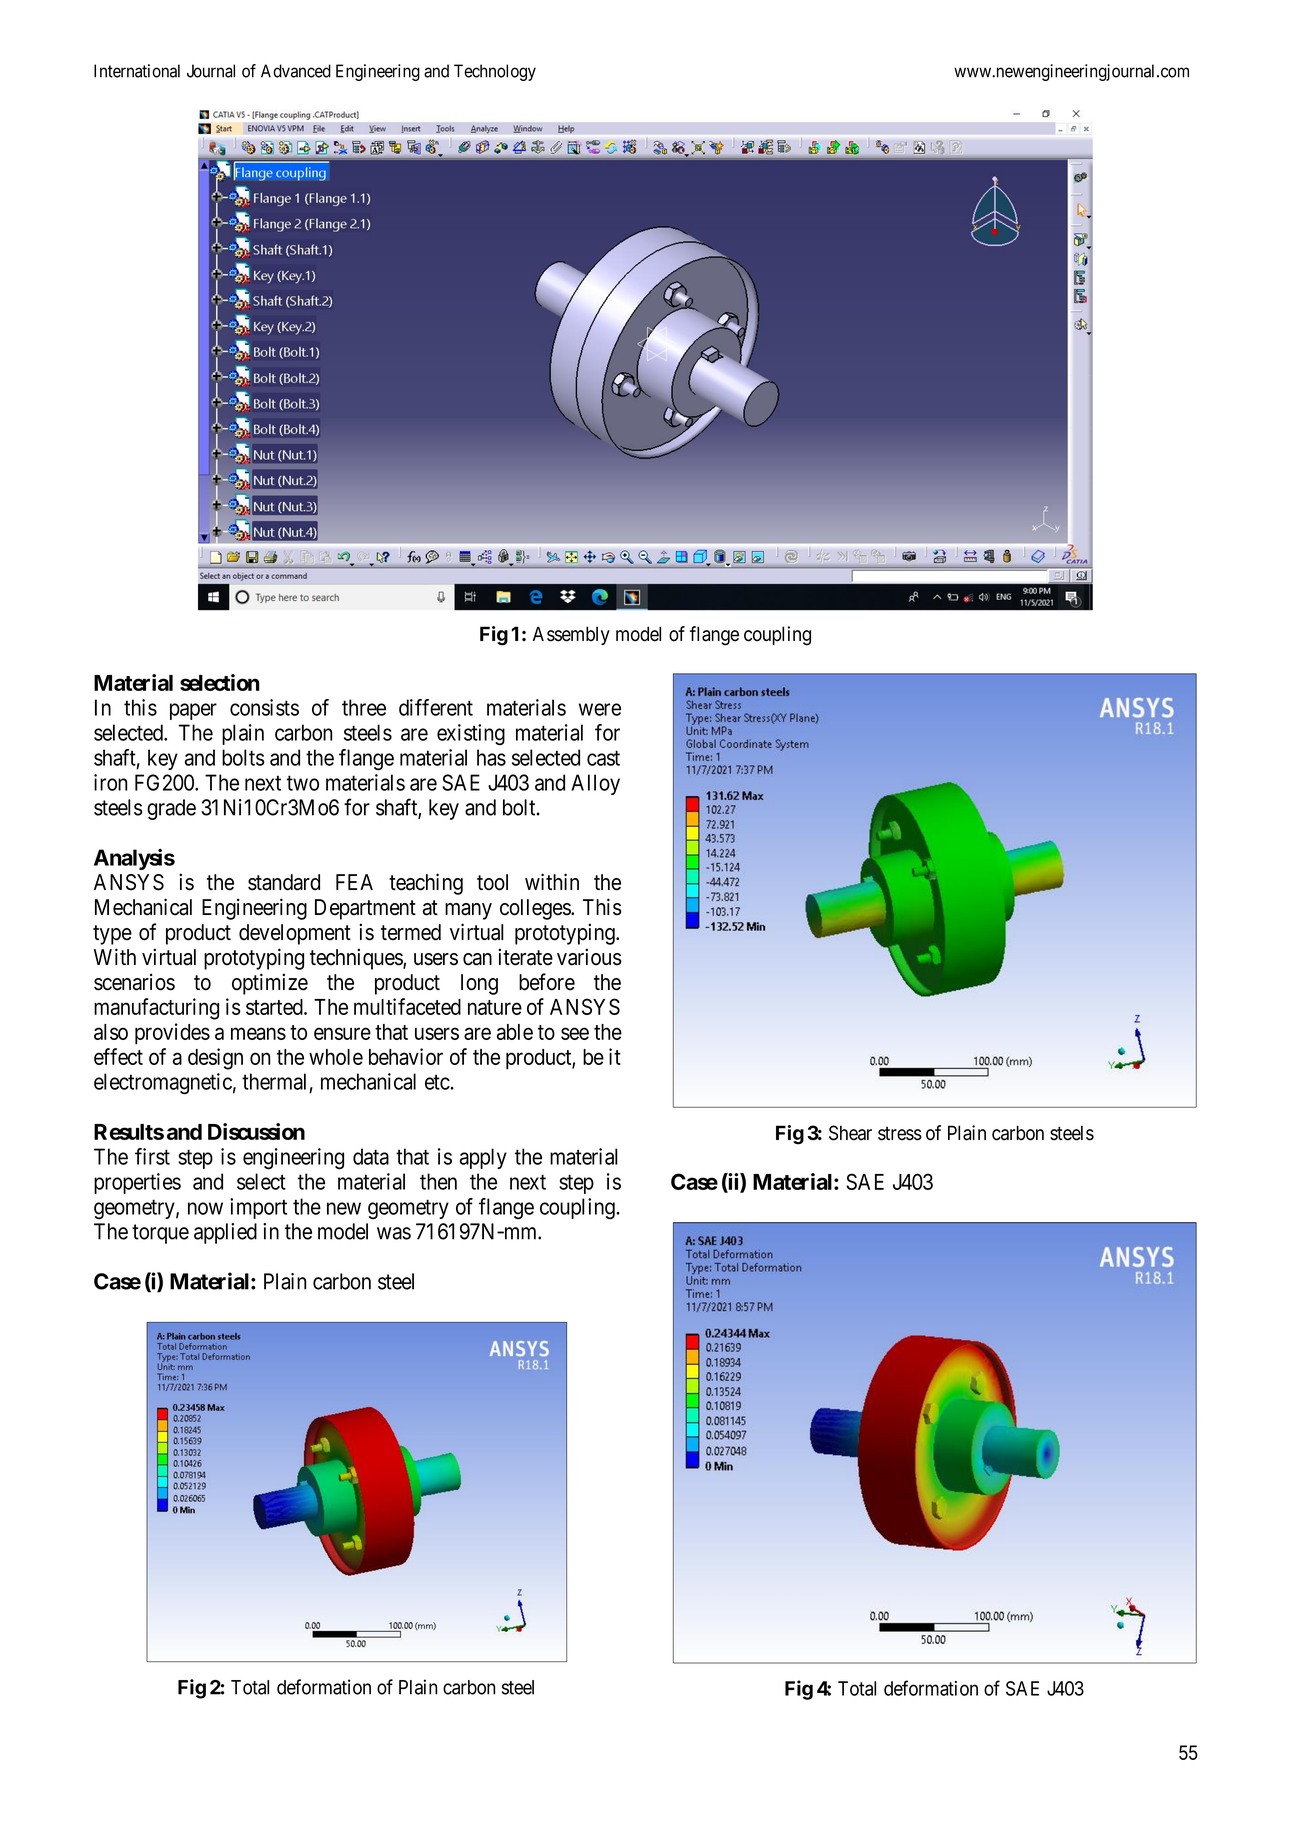 Image resolution: width=1291 pixels, height=1826 pixels. Describe the element at coordinates (171, 809) in the screenshot. I see `grade` at that location.
